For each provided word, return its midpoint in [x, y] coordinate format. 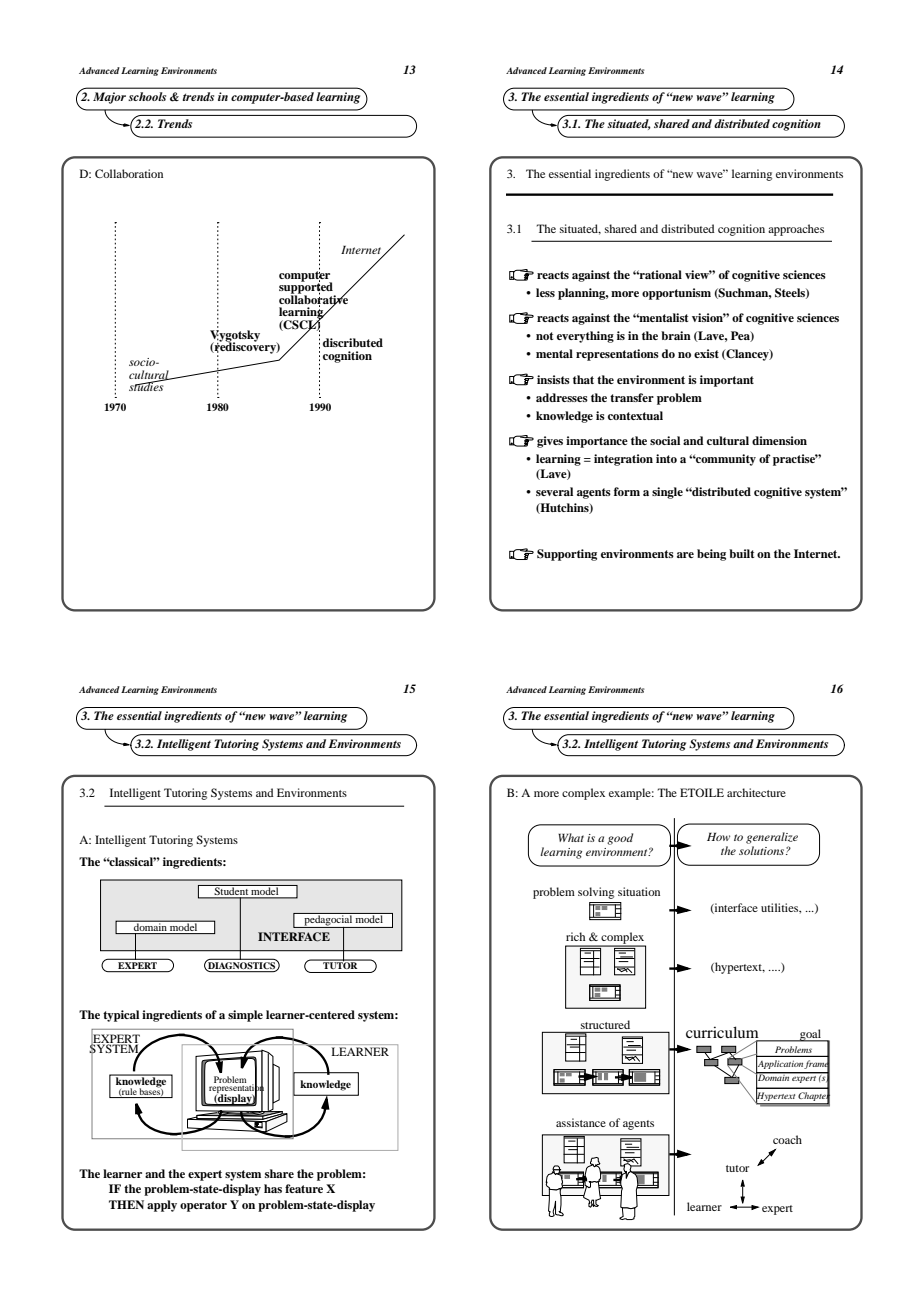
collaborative [313, 299]
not [544, 336]
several [554, 491]
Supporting [567, 555]
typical [121, 1016]
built [741, 553]
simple [245, 1016]
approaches [796, 230]
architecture [756, 792]
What [571, 837]
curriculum [723, 1033]
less [545, 292]
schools [147, 96]
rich [575, 936]
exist [706, 353]
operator [203, 1206]
